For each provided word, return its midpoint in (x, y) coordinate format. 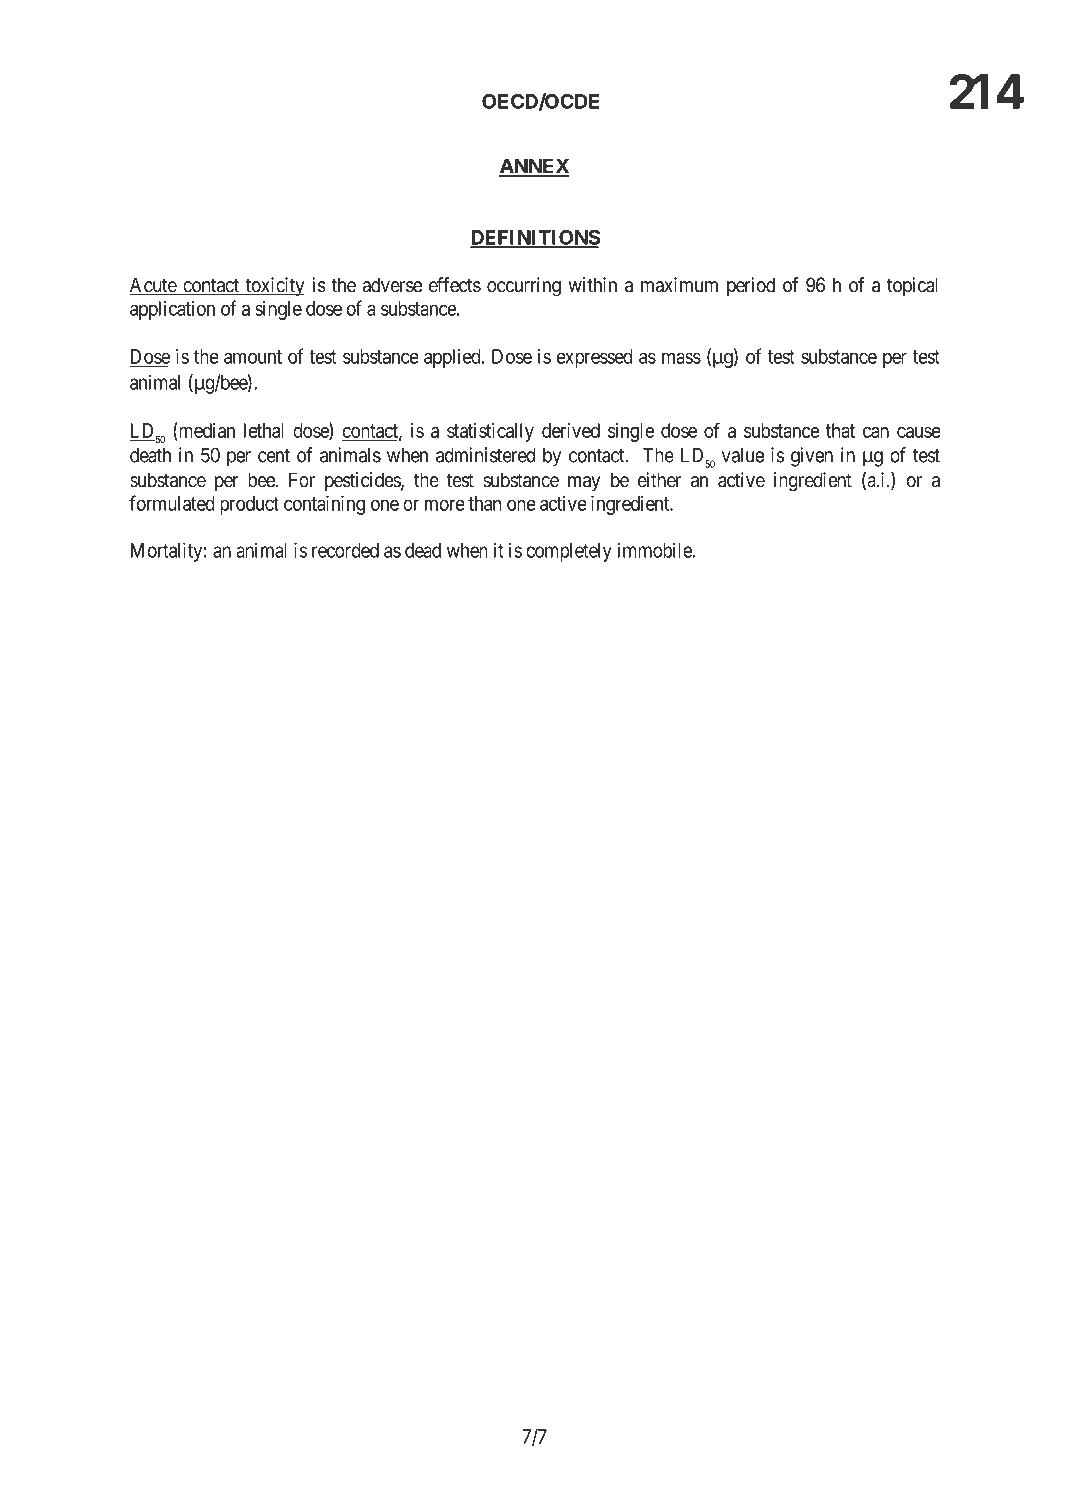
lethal (263, 430)
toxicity (274, 287)
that (840, 430)
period (751, 286)
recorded (345, 550)
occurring (524, 287)
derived (571, 430)
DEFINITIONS (535, 238)
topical (912, 286)
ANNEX (534, 167)
